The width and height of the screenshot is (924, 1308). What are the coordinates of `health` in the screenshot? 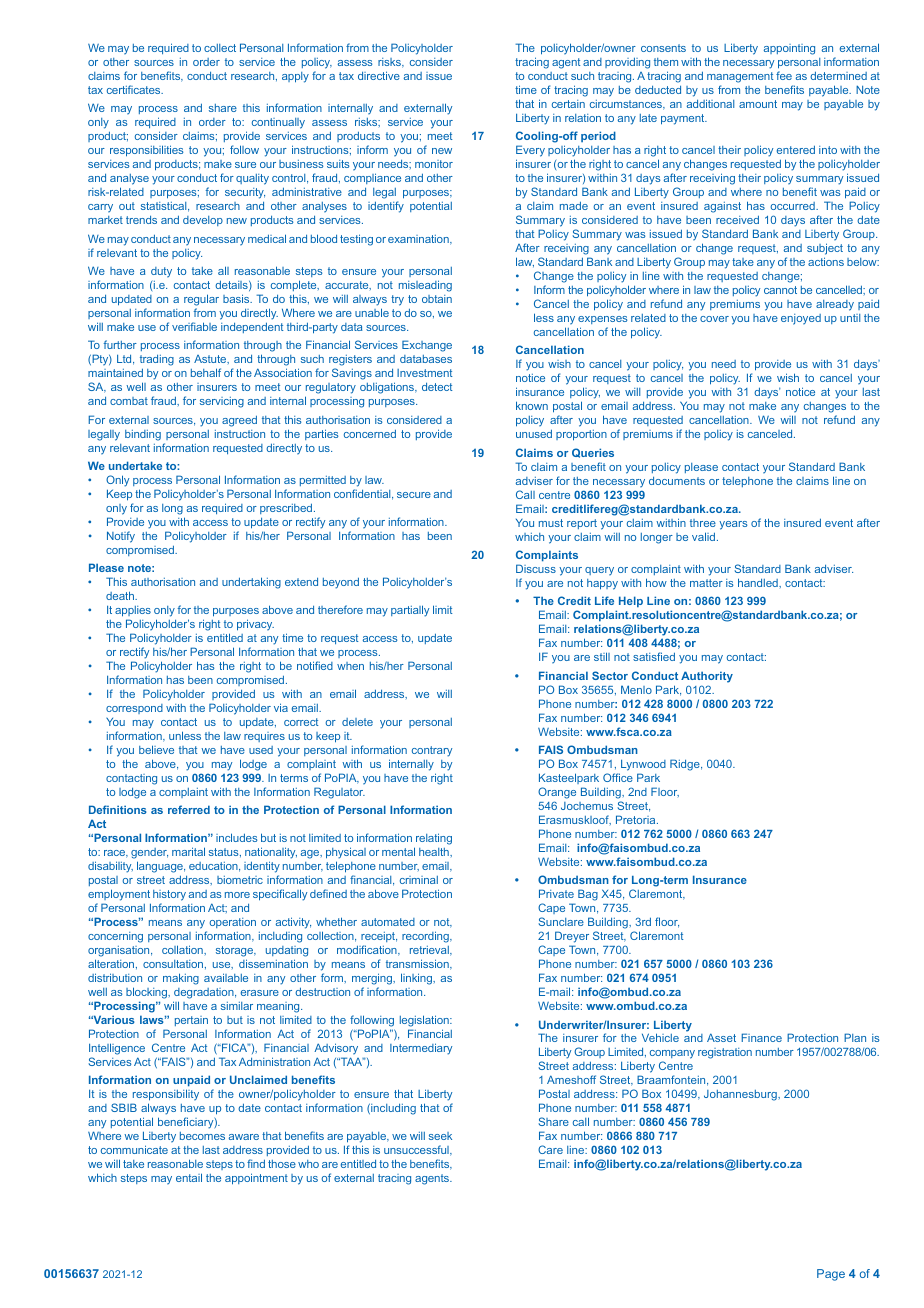 It's located at (435, 852).
